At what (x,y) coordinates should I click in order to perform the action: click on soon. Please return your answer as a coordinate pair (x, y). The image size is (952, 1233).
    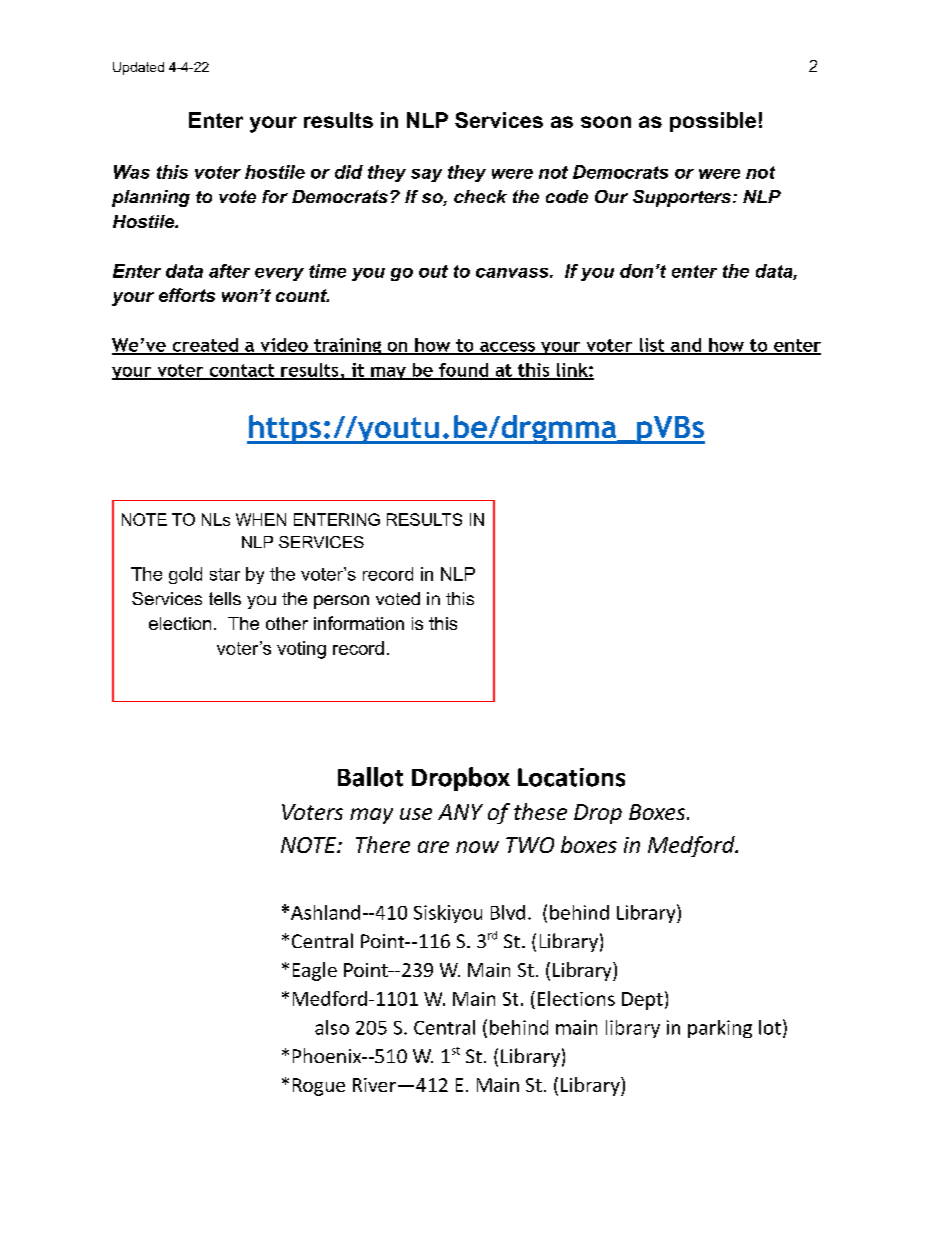
    Looking at the image, I should click on (606, 122).
